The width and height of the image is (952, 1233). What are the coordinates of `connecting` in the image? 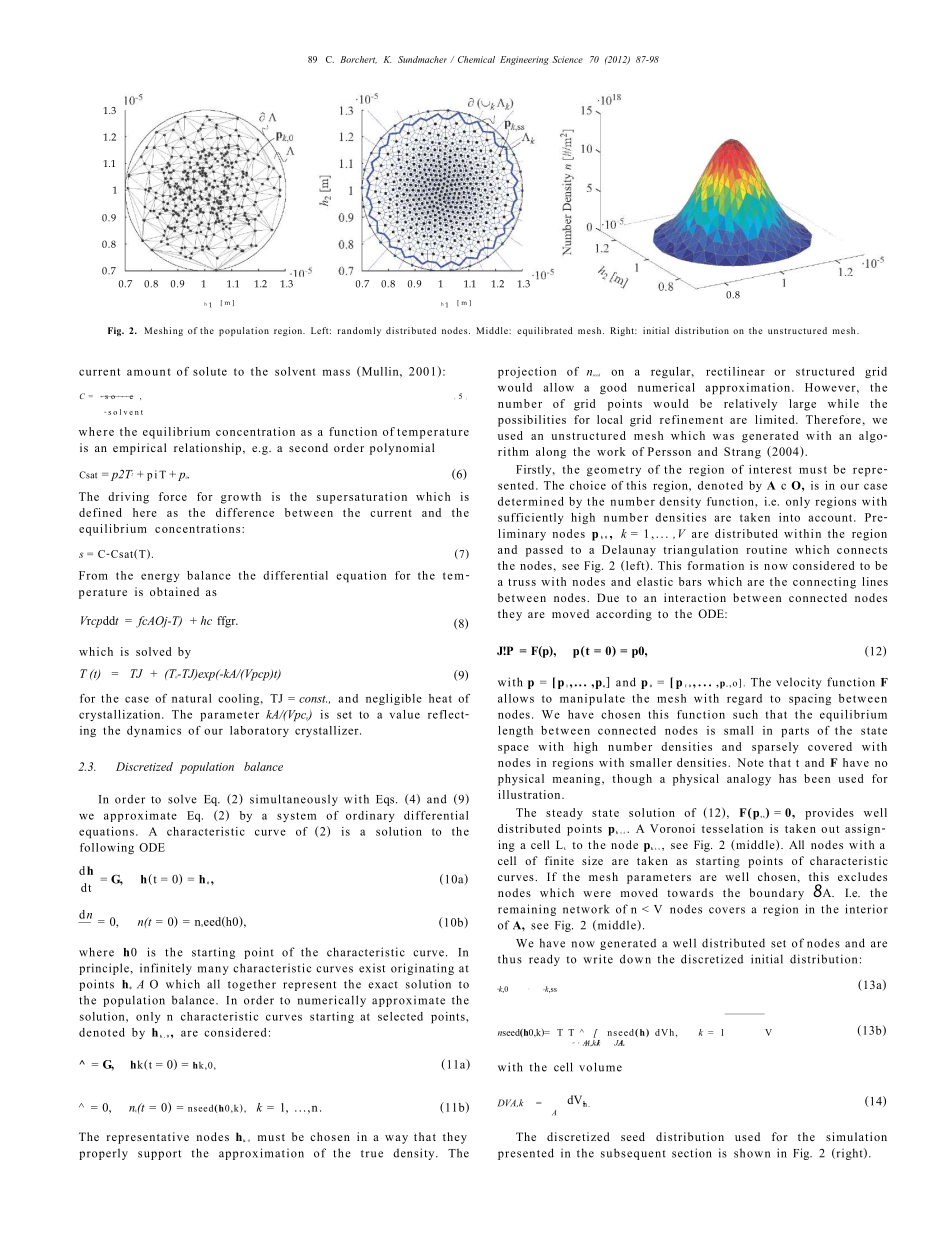 It's located at (824, 583).
